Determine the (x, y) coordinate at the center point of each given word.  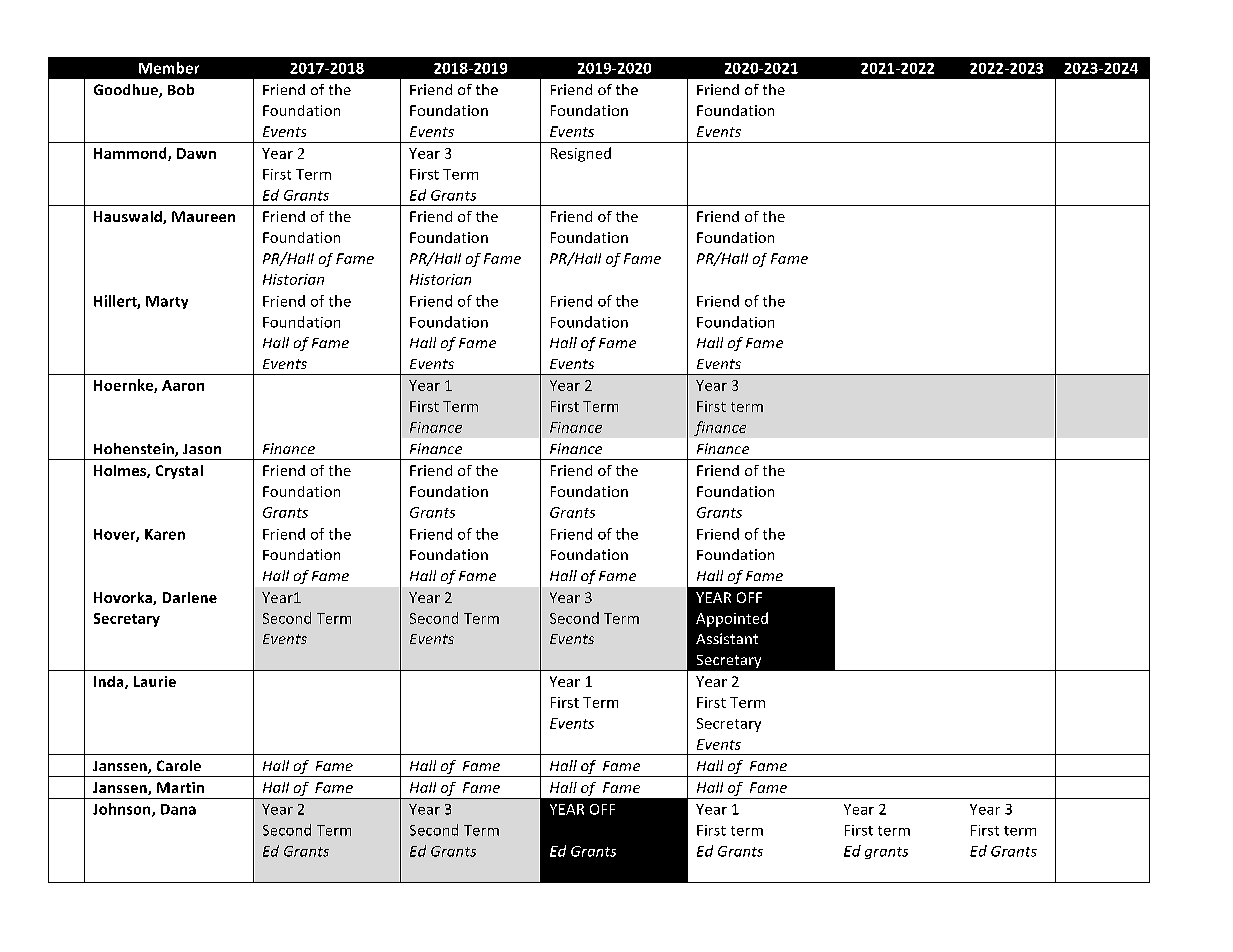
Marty (167, 302)
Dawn (196, 153)
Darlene (190, 597)
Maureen (203, 216)
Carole (179, 765)
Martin (180, 787)
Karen (165, 534)
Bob (181, 89)
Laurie (155, 681)
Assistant (727, 638)
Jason (202, 449)
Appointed (732, 619)
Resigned (581, 154)
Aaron (183, 385)
